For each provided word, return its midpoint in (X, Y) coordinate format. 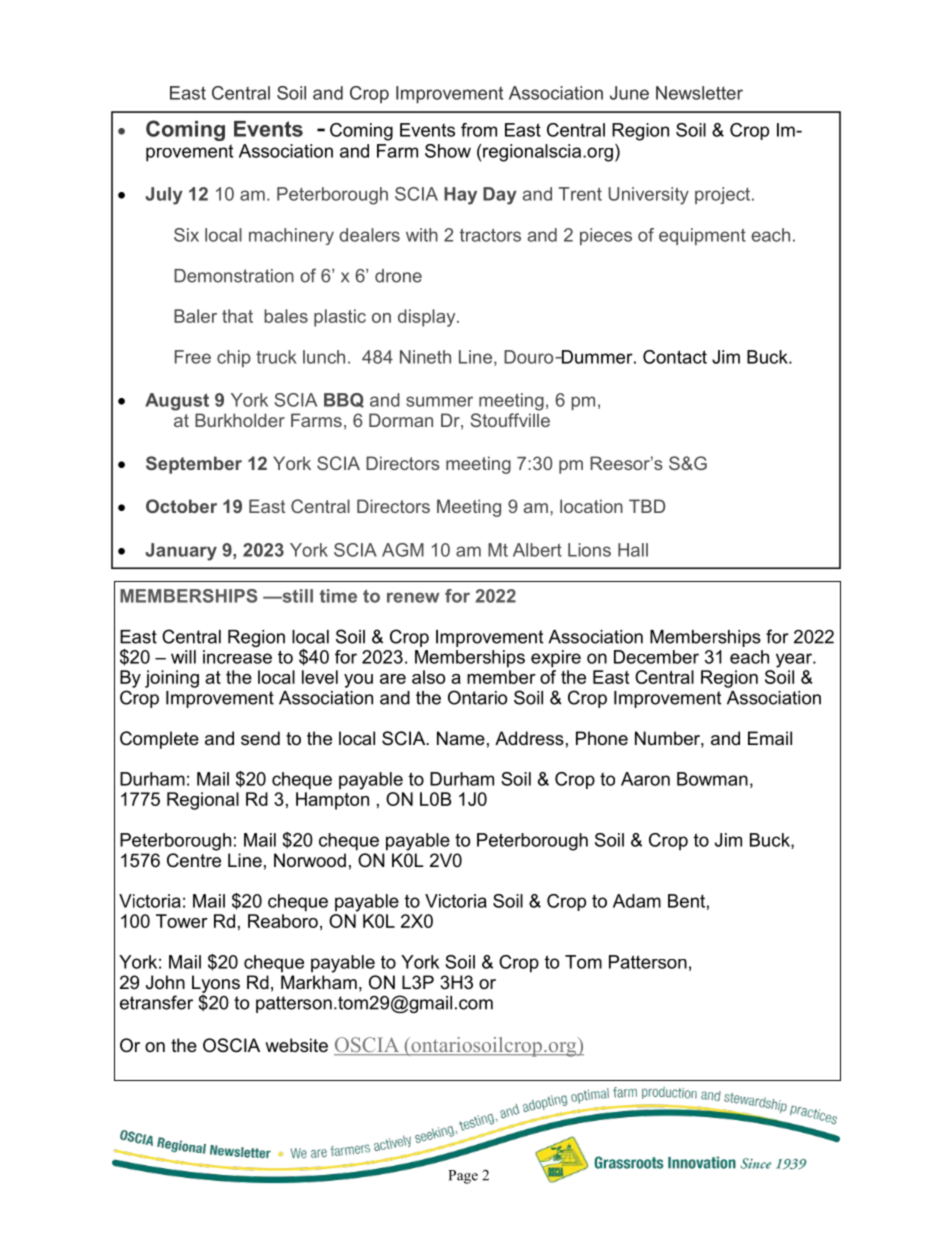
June (629, 93)
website (296, 1045)
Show (448, 151)
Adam (637, 901)
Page (463, 1177)
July (164, 196)
